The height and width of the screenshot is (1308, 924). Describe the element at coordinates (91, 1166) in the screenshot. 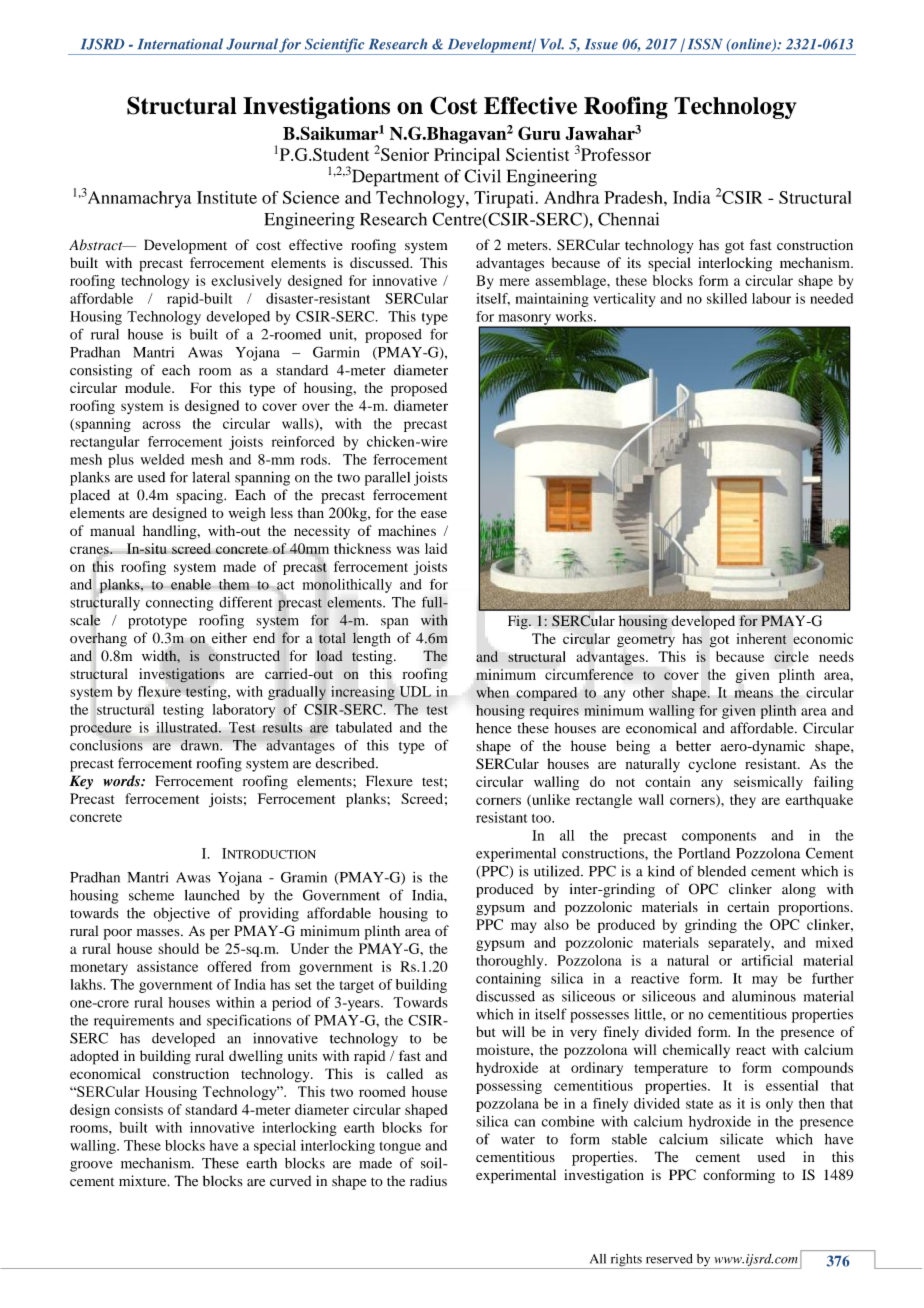

I see `groove` at that location.
